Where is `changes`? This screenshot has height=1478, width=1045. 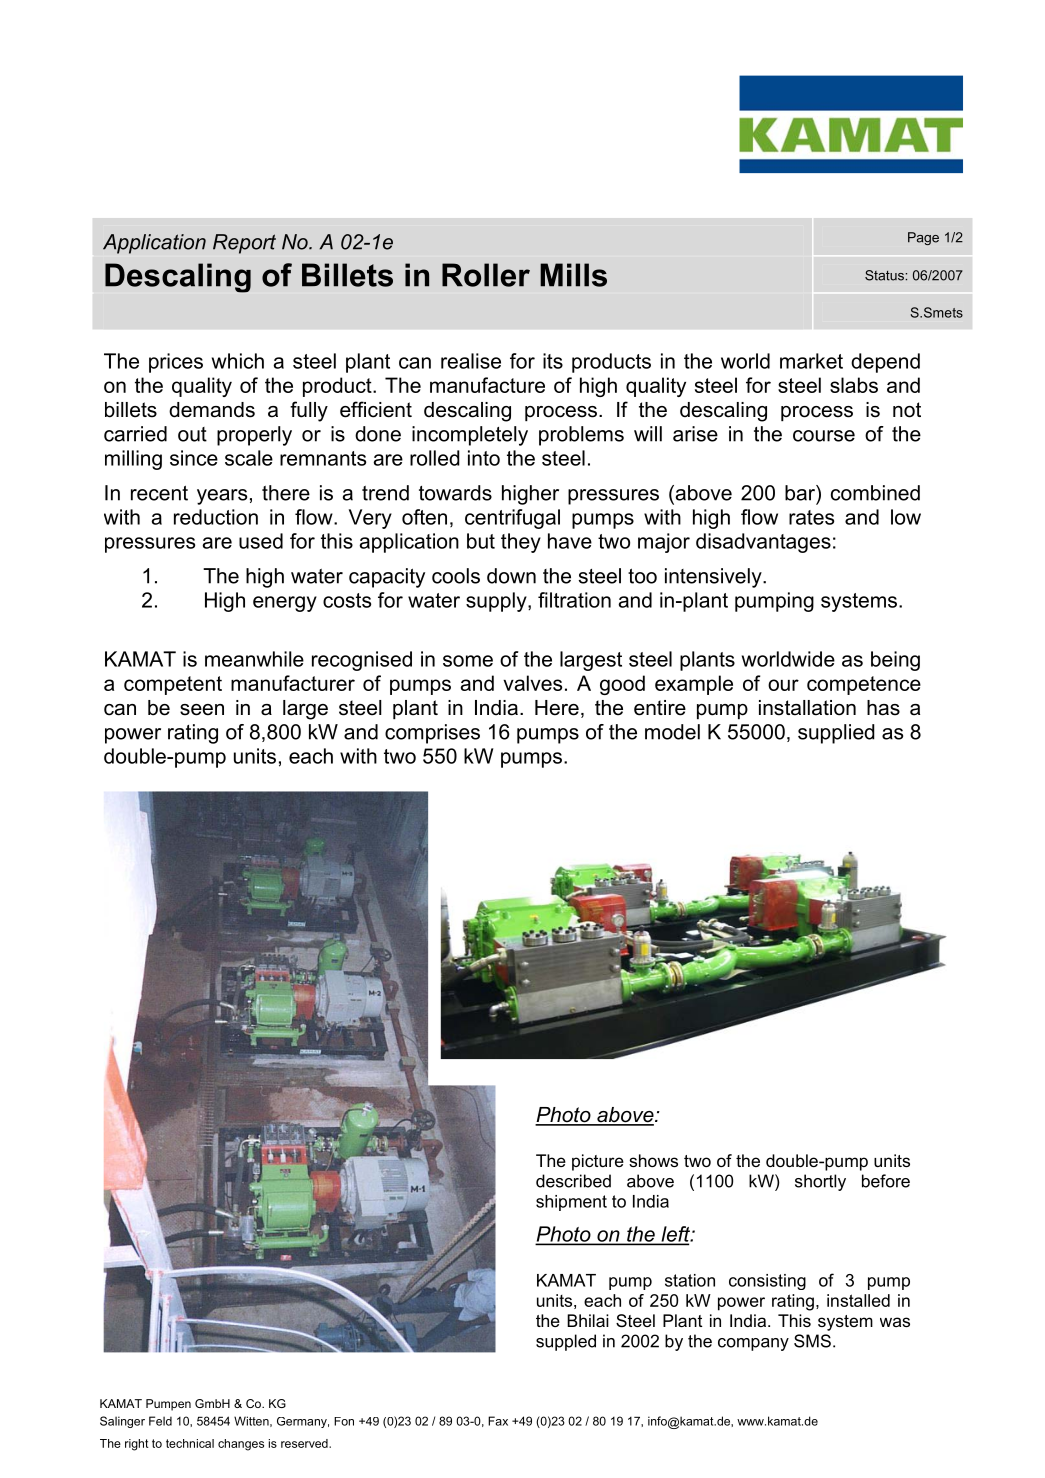 changes is located at coordinates (241, 1445).
